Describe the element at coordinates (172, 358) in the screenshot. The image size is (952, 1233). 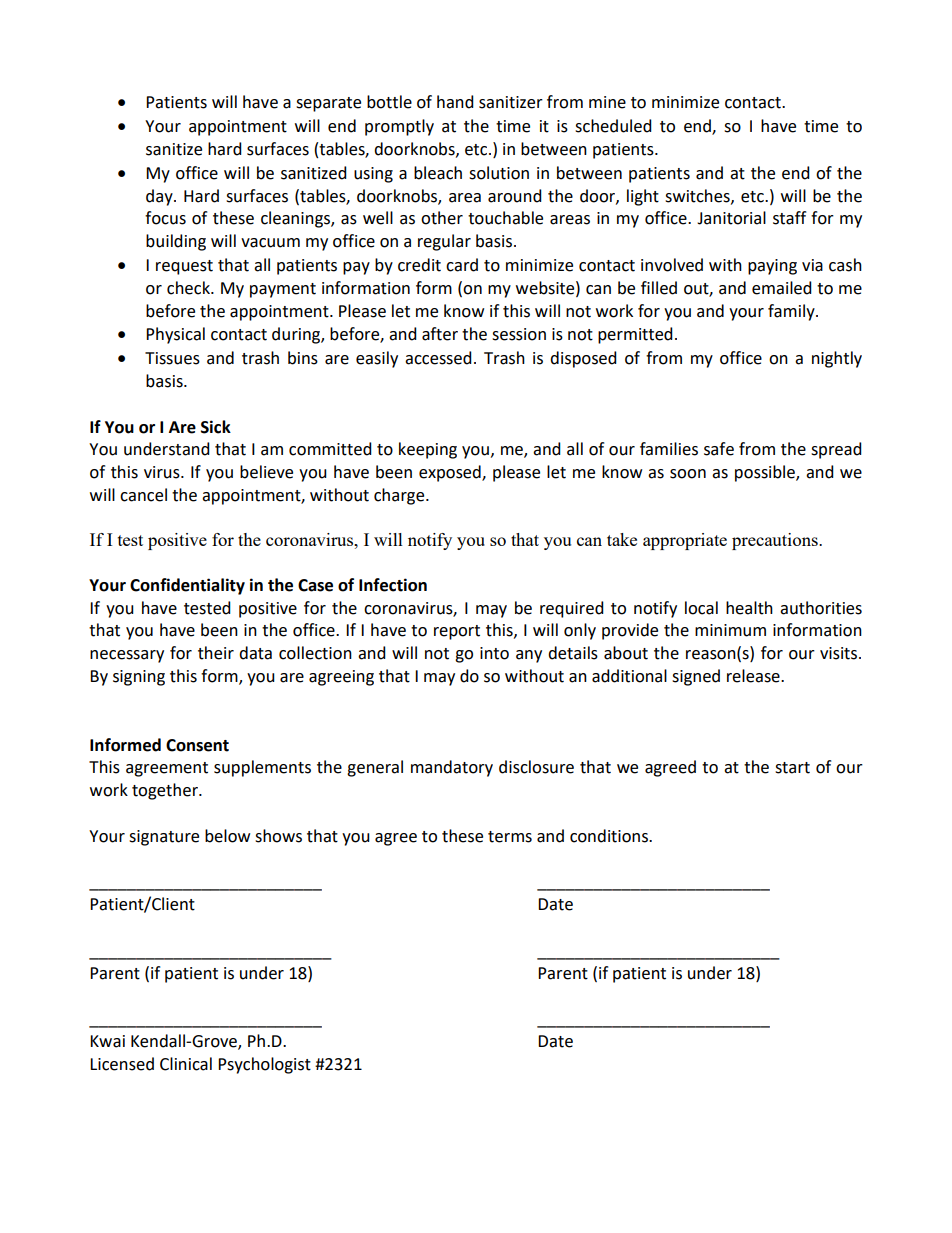
I see `Tissues` at that location.
